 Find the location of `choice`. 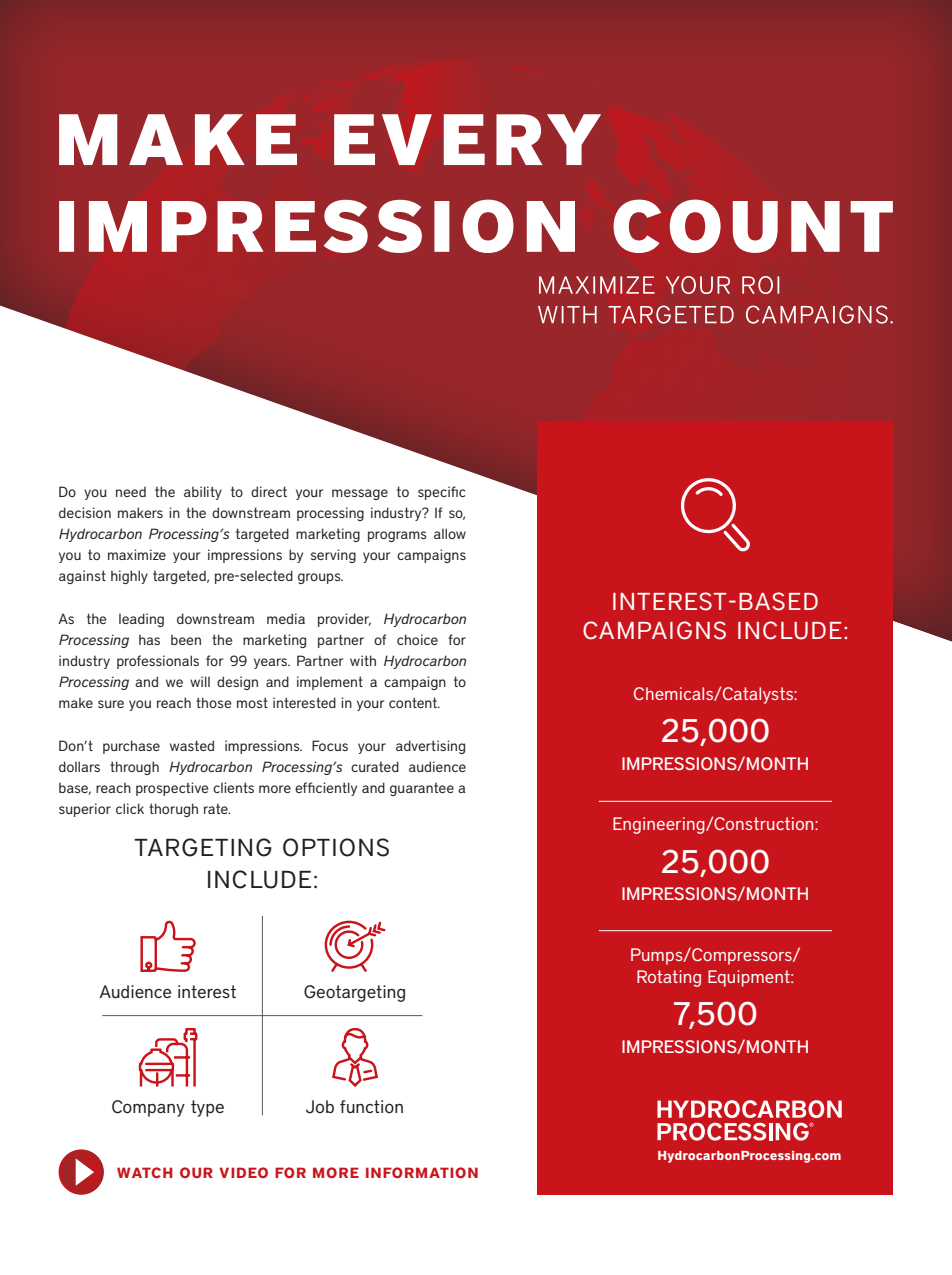

choice is located at coordinates (417, 639).
